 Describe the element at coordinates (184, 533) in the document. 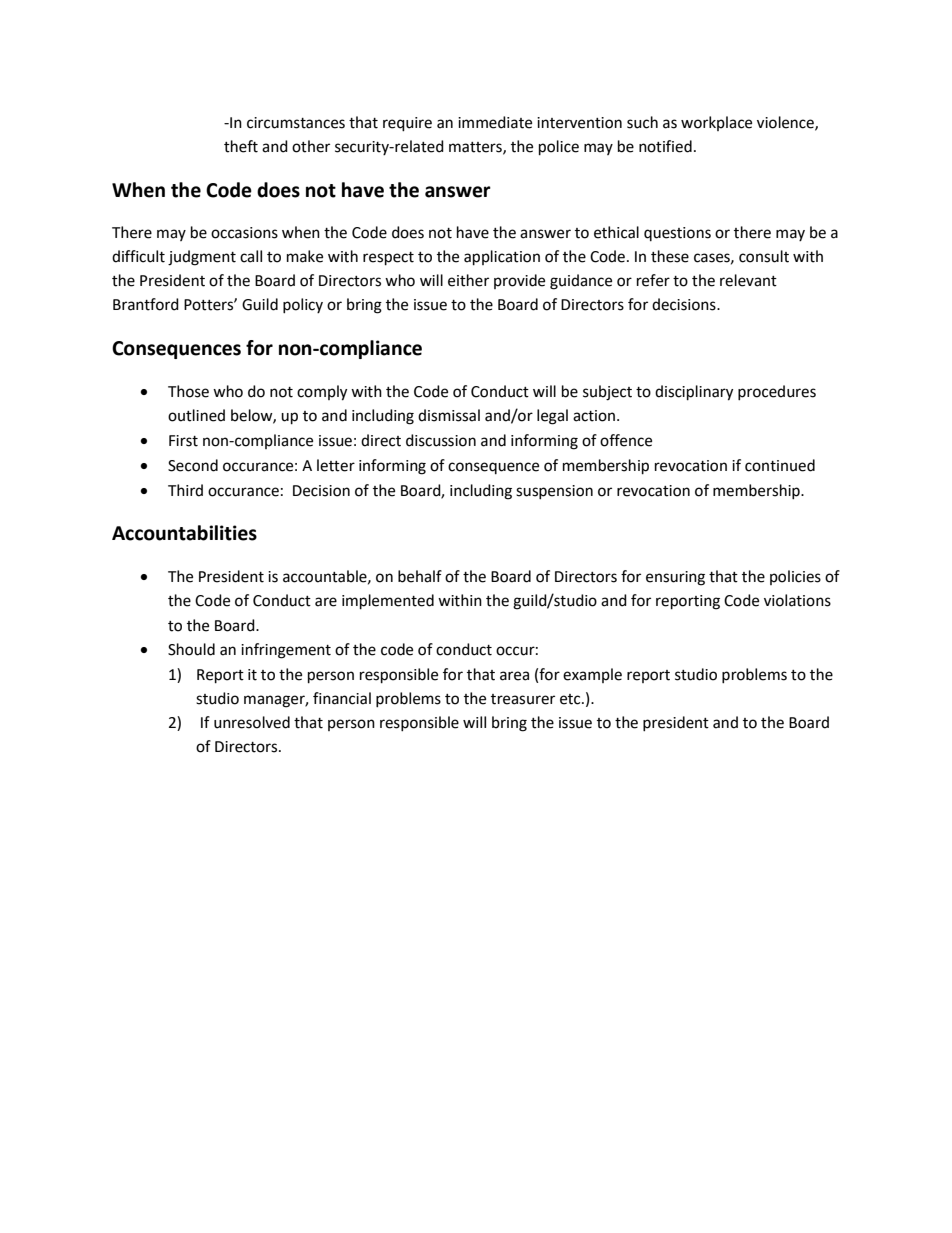

I see `Accountabilities` at that location.
